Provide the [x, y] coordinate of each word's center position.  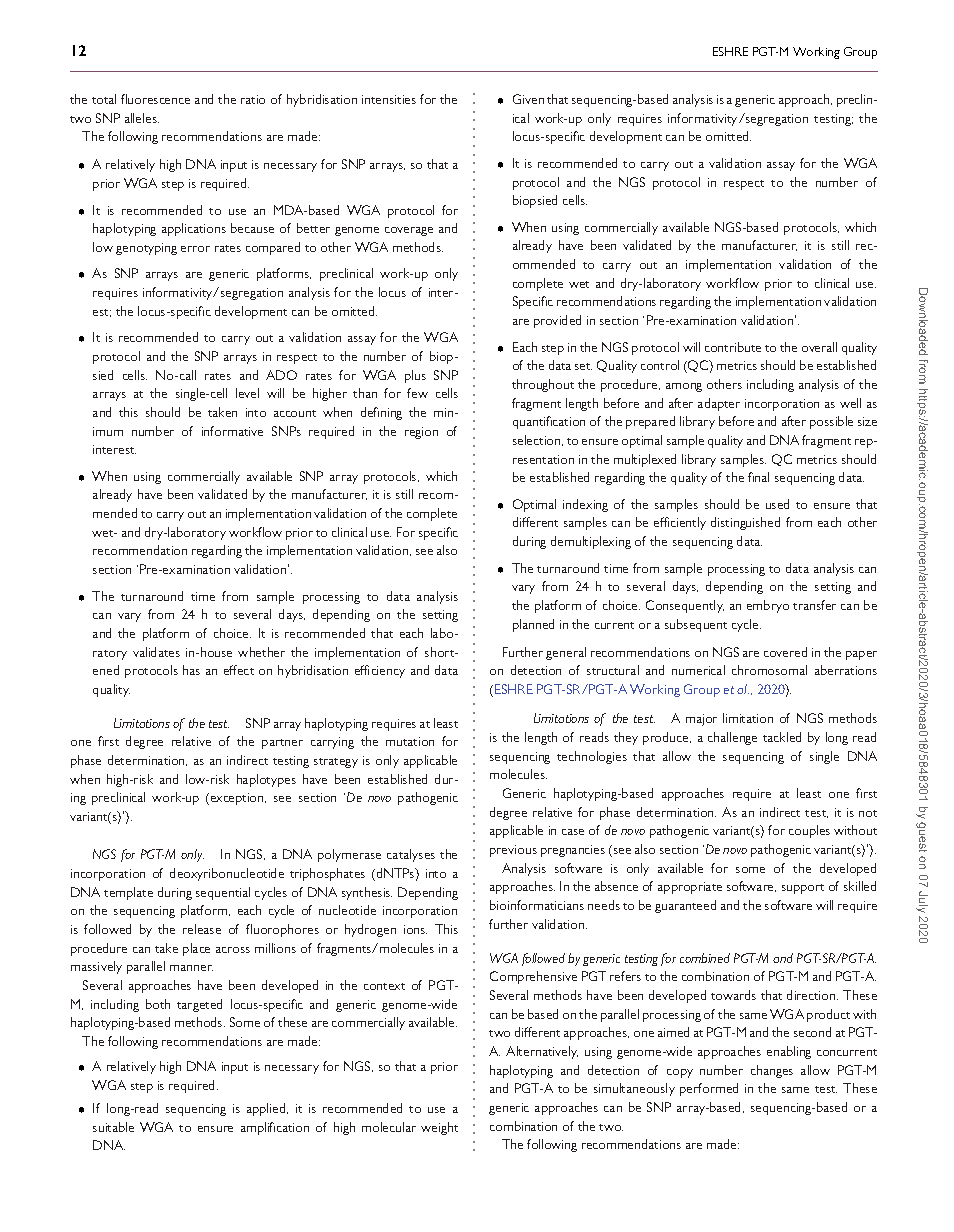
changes [772, 1071]
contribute [733, 347]
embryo [768, 606]
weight [439, 1128]
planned [533, 625]
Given [528, 99]
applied [267, 1109]
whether [261, 652]
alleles [142, 118]
